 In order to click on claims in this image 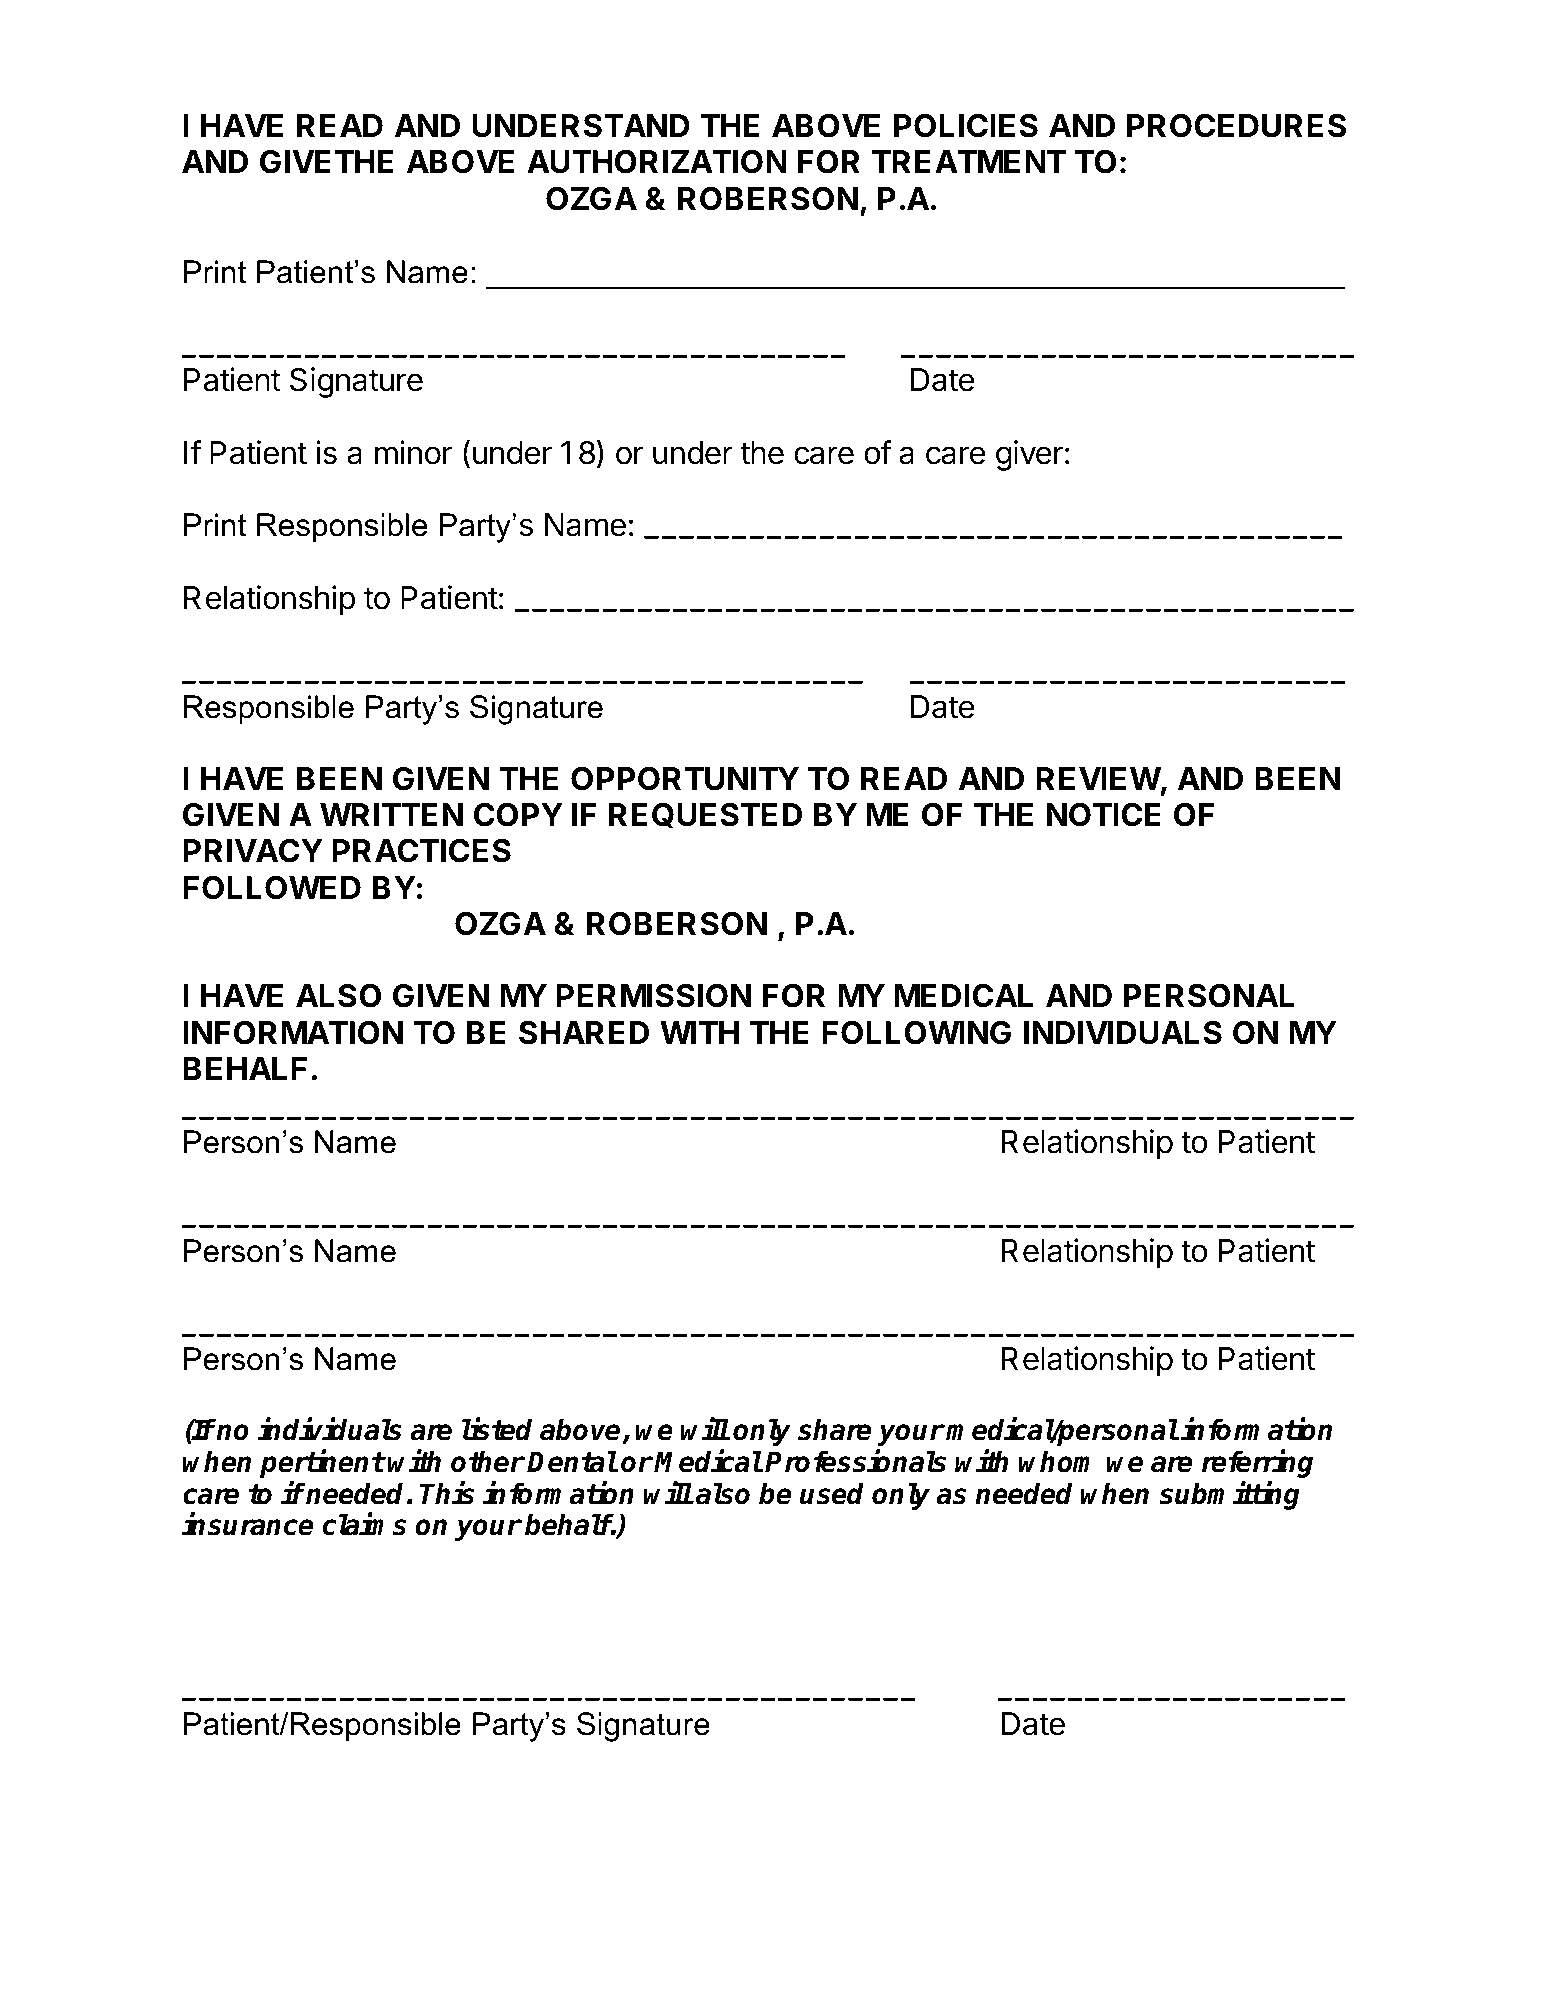, I will do `click(365, 1524)`.
